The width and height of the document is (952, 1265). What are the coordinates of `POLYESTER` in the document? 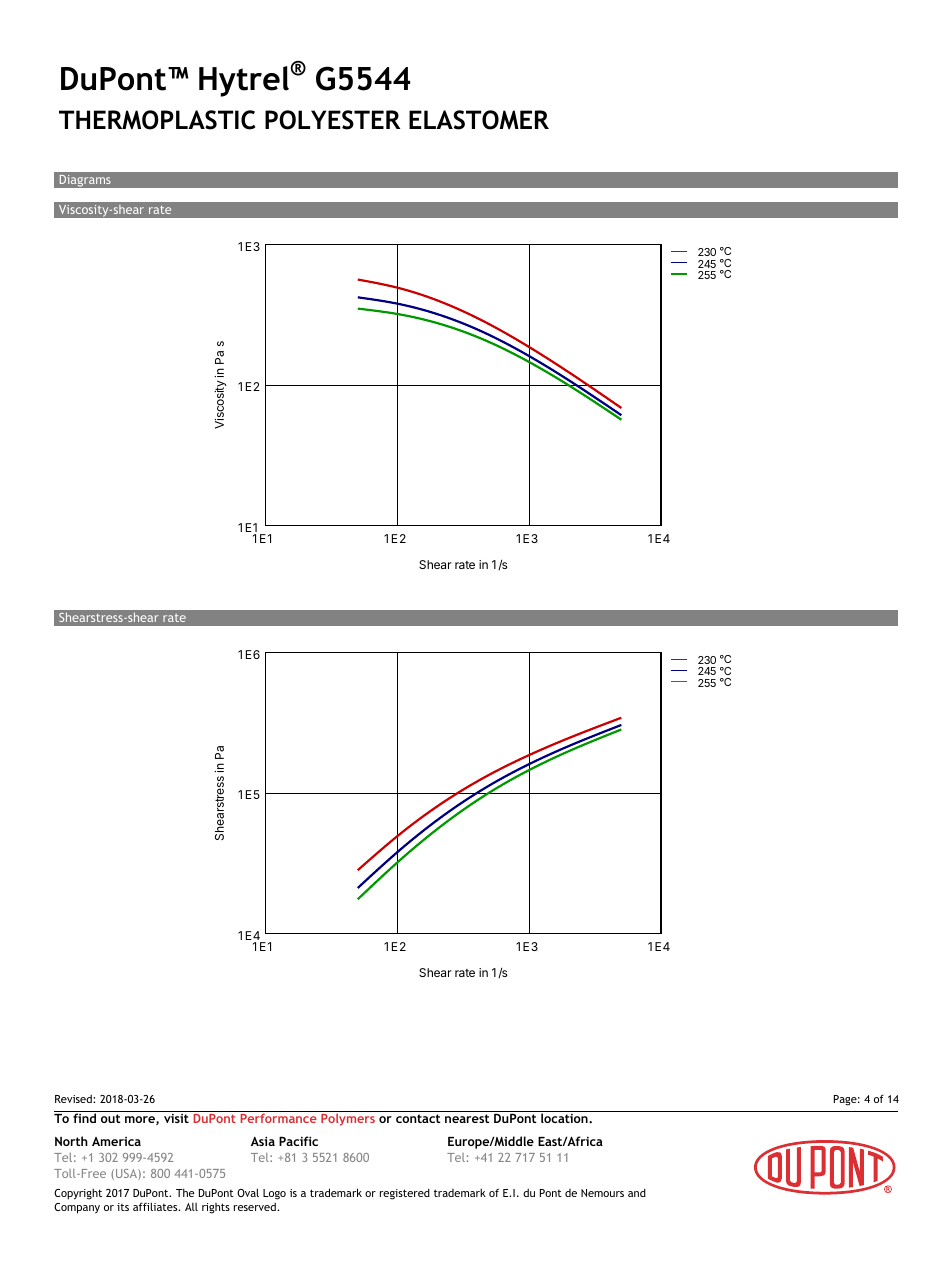 It's located at (332, 120).
